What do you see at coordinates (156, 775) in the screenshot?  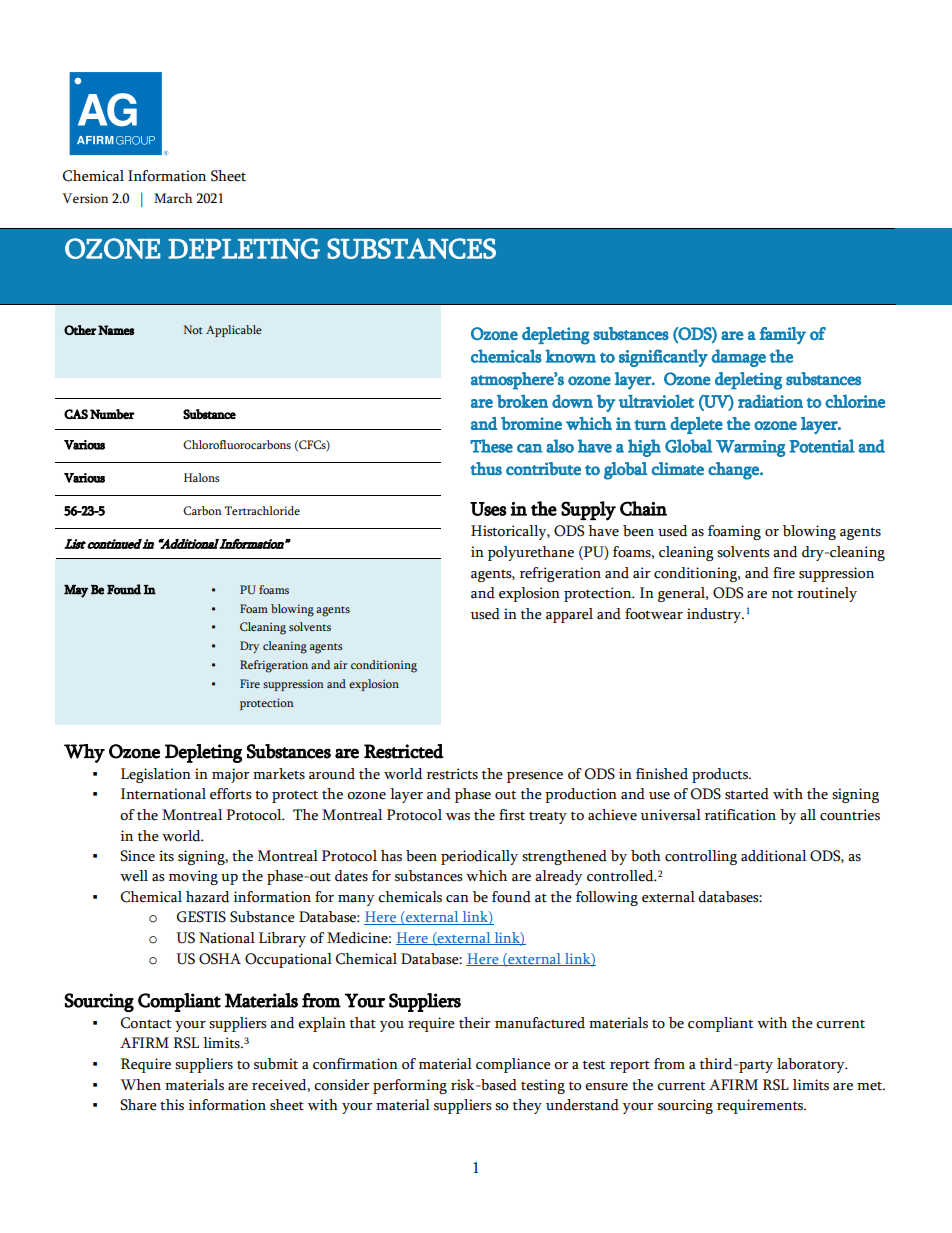 I see `Legislation` at bounding box center [156, 775].
